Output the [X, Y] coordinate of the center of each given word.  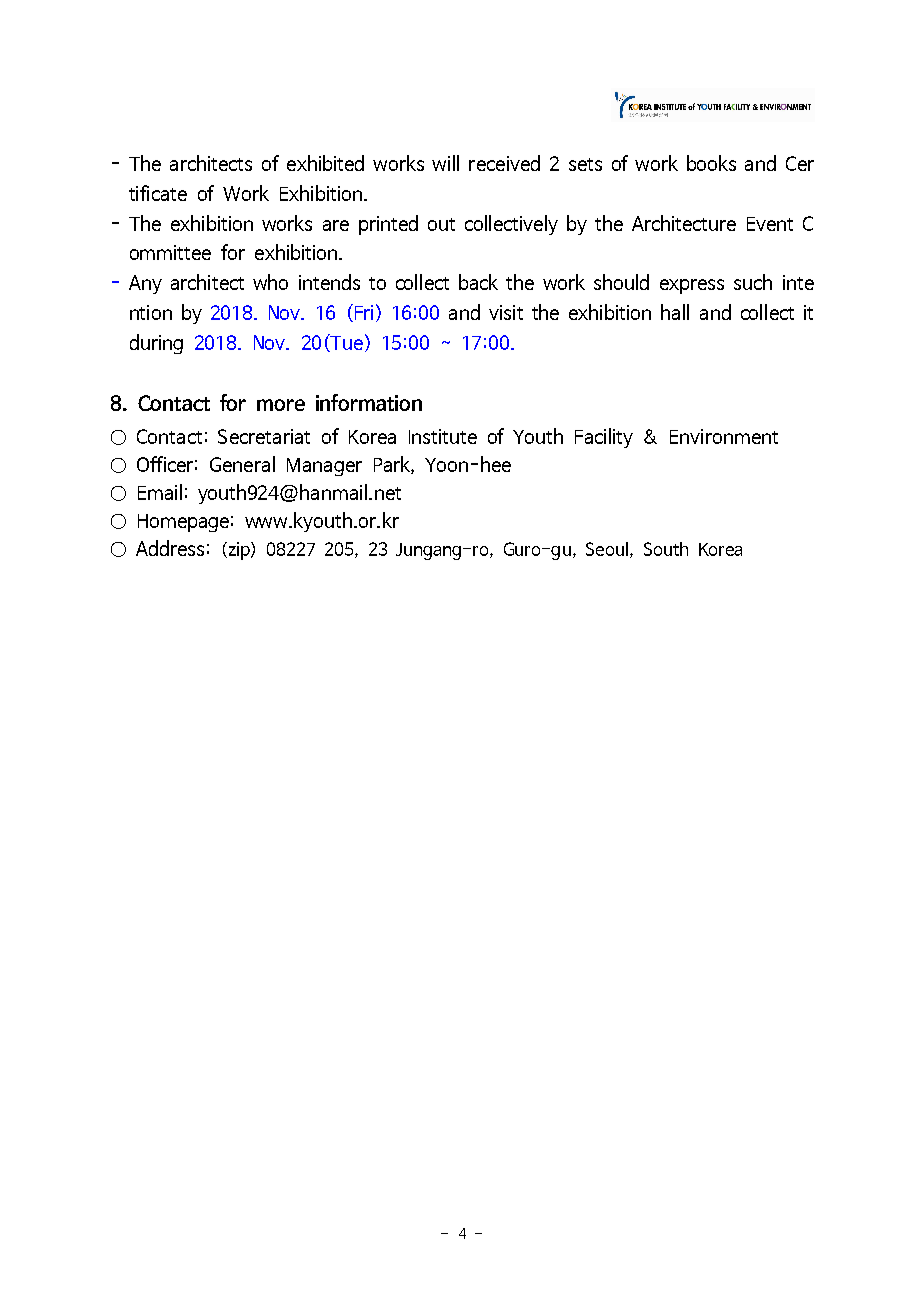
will [445, 163]
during [156, 344]
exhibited [325, 163]
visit [506, 312]
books [711, 163]
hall [675, 312]
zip [239, 551]
